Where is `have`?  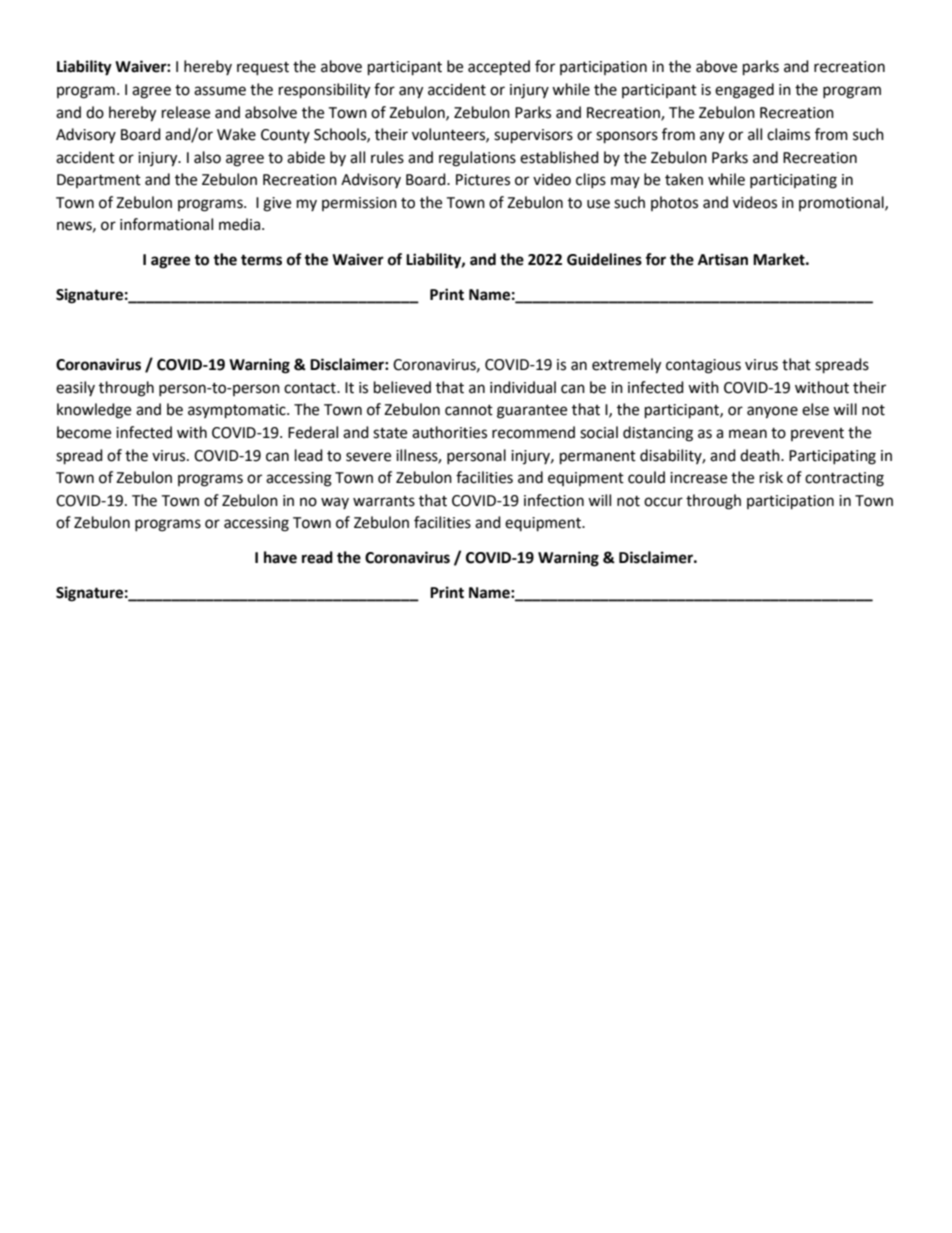
have is located at coordinates (280, 557).
